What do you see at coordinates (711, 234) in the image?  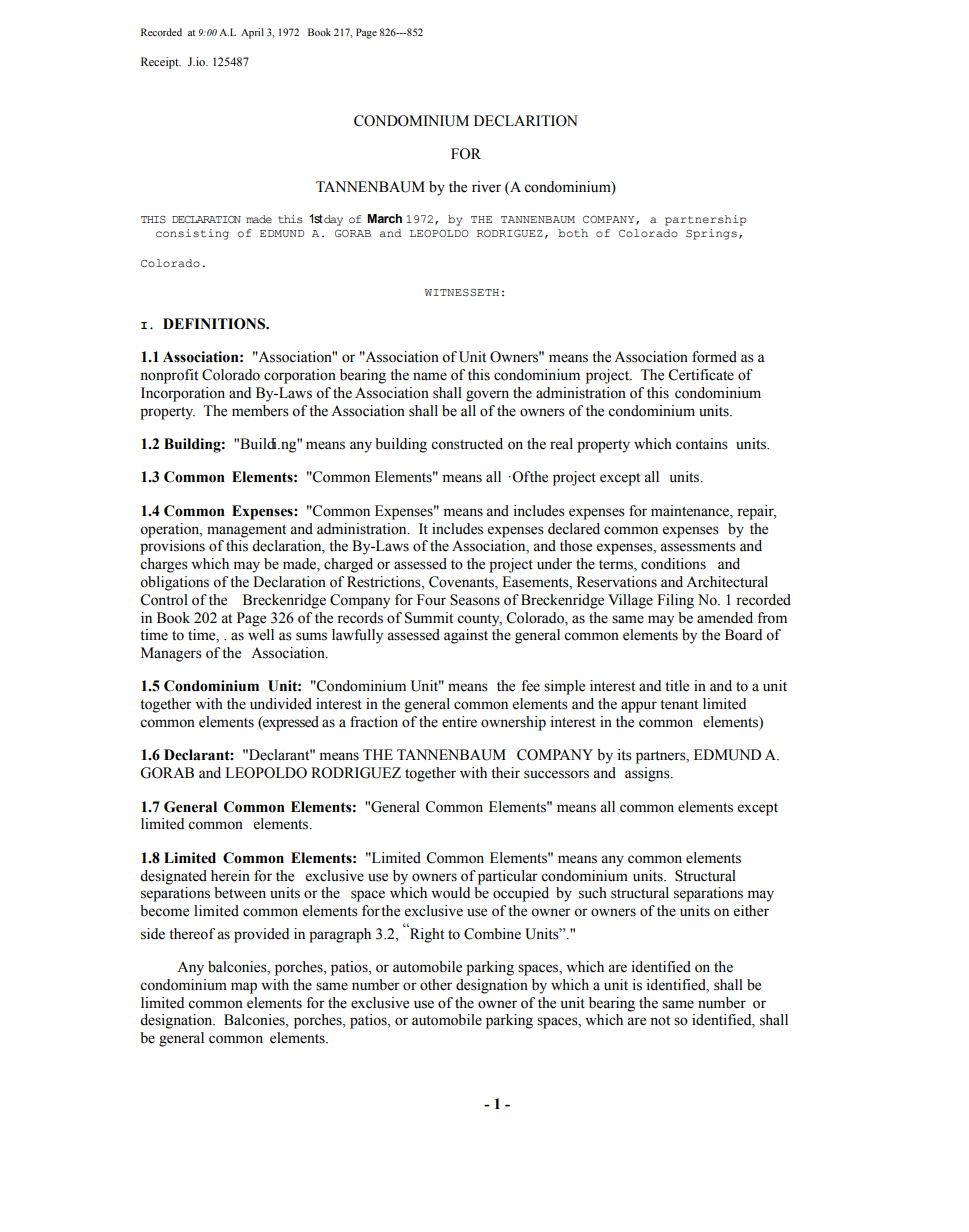 I see `Springs` at bounding box center [711, 234].
